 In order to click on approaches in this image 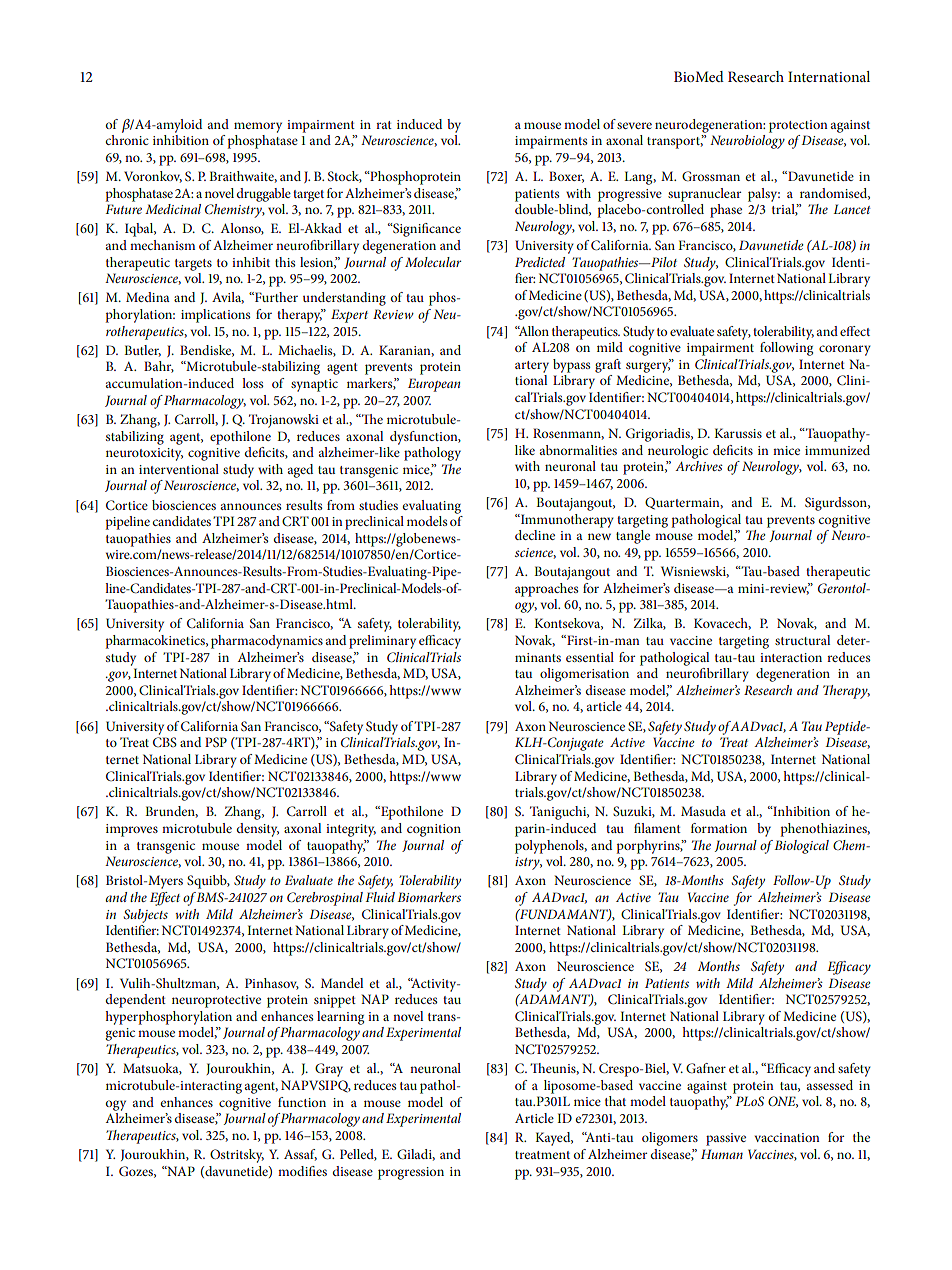, I will do `click(546, 590)`.
